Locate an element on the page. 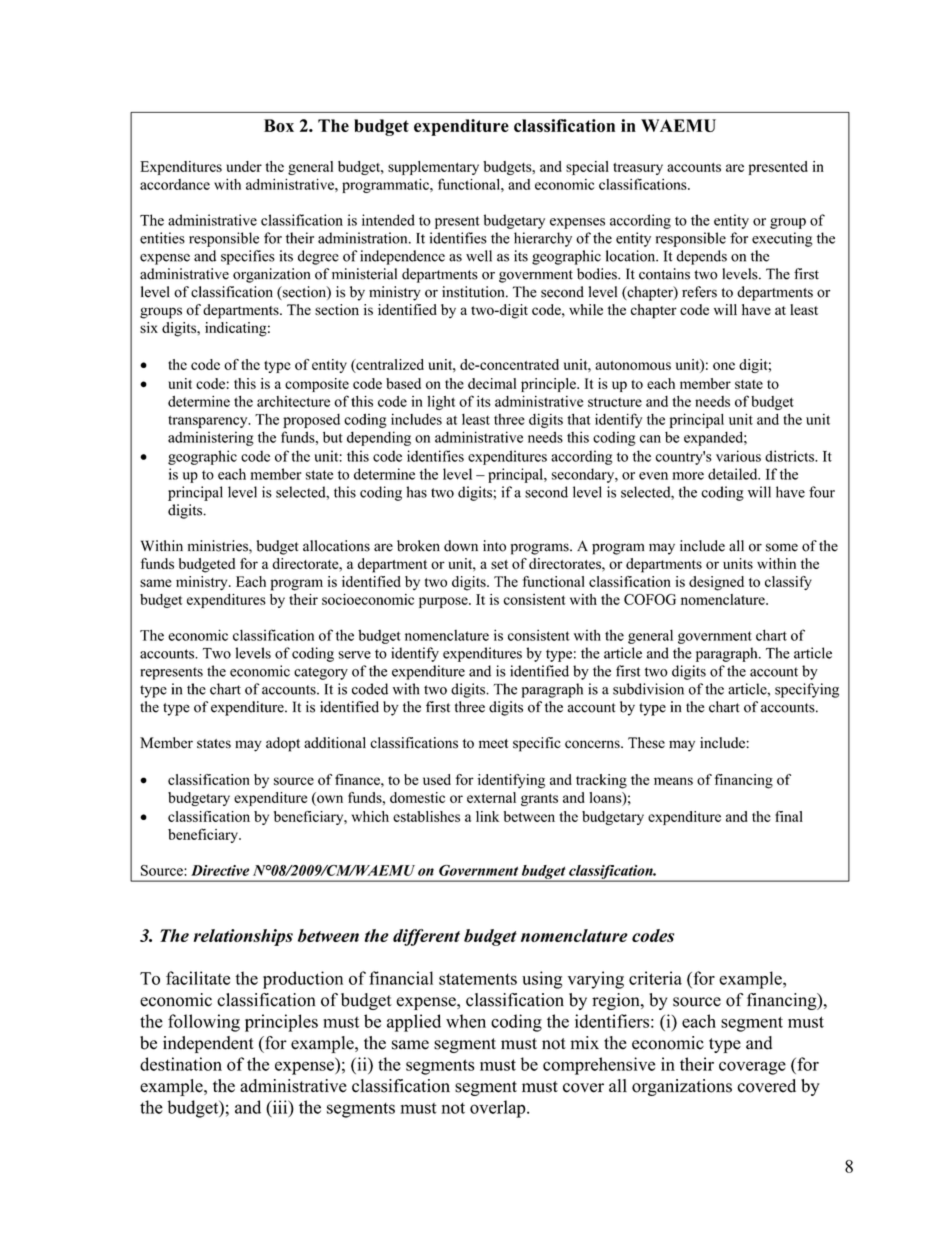 The width and height of the document is (952, 1233). designed is located at coordinates (716, 583).
